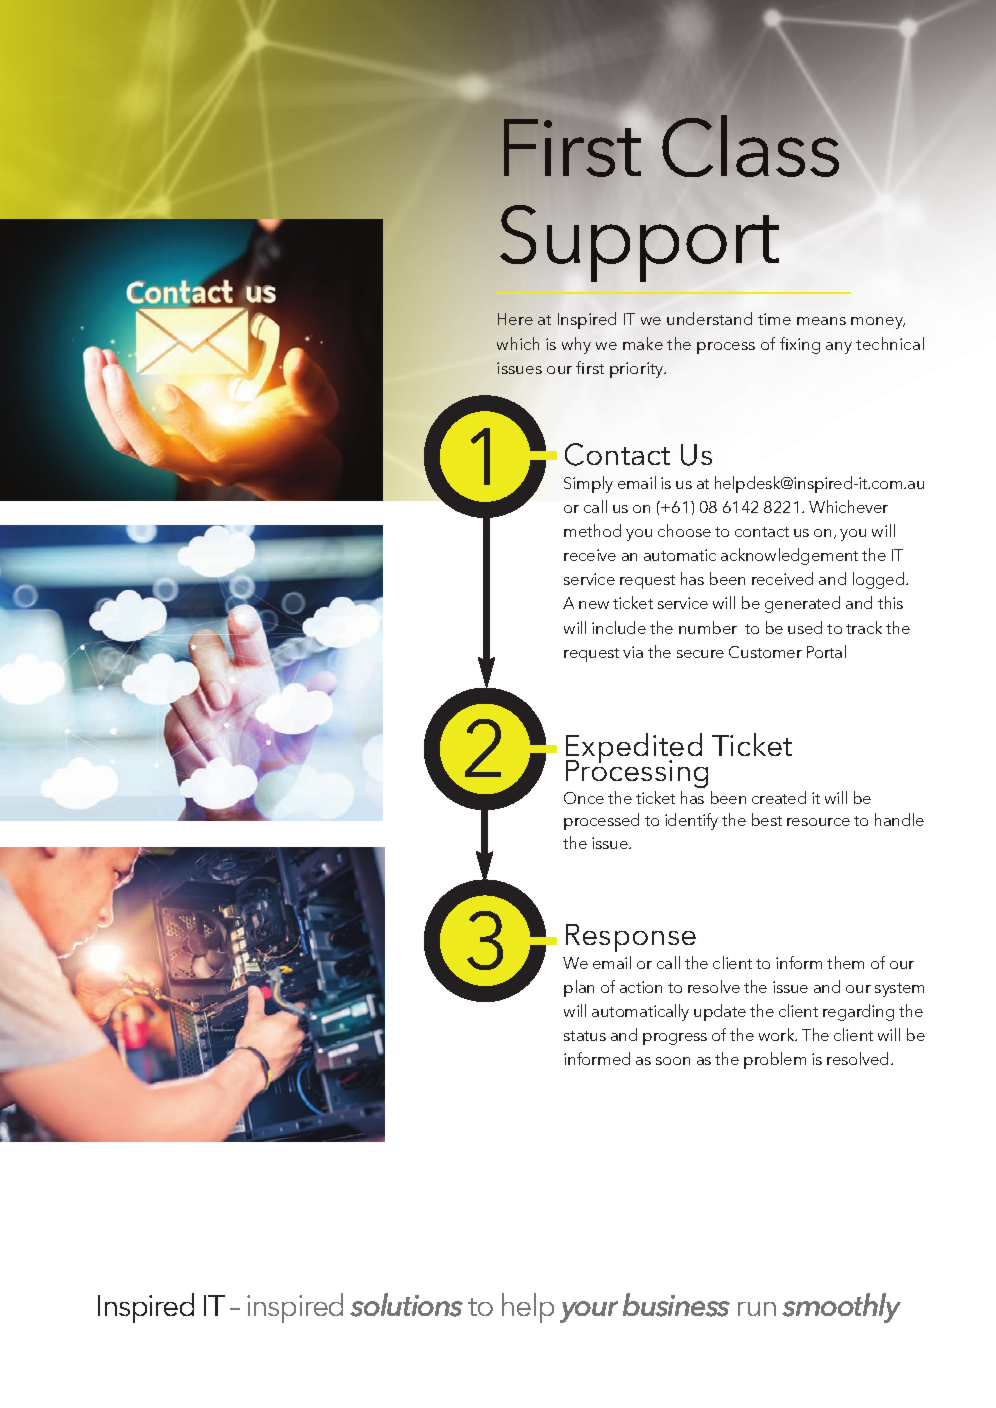 This document has height=1408, width=996. Describe the element at coordinates (515, 319) in the document. I see `Here` at that location.
